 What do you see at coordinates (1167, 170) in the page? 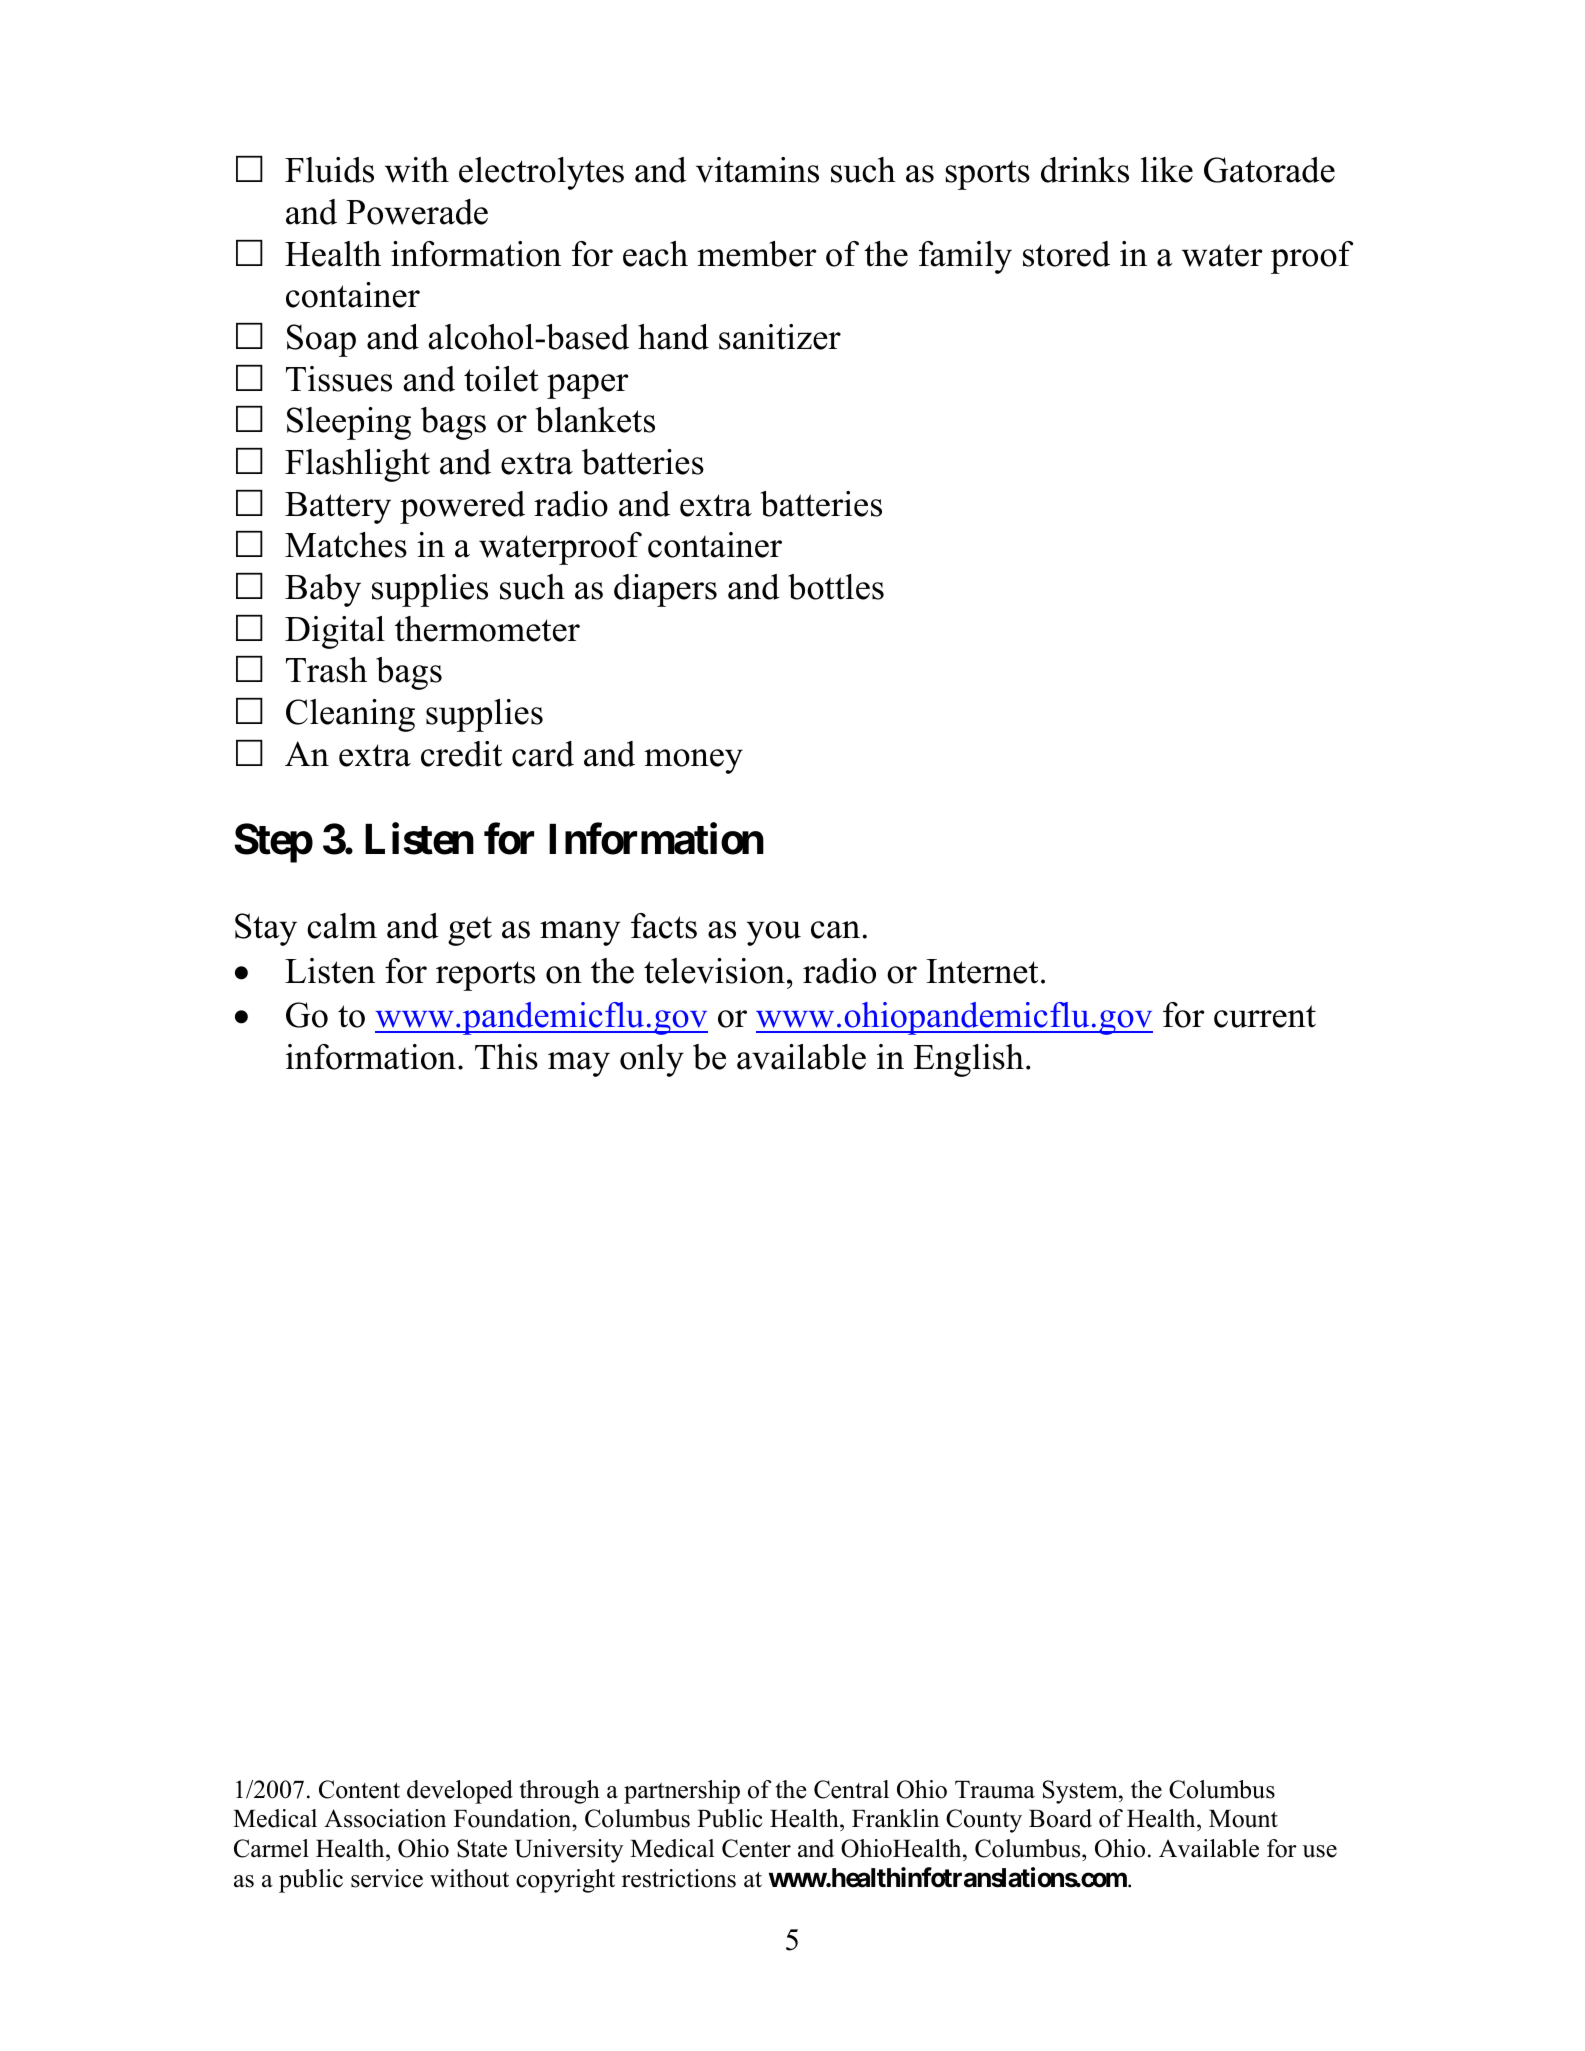
I see `like` at bounding box center [1167, 170].
